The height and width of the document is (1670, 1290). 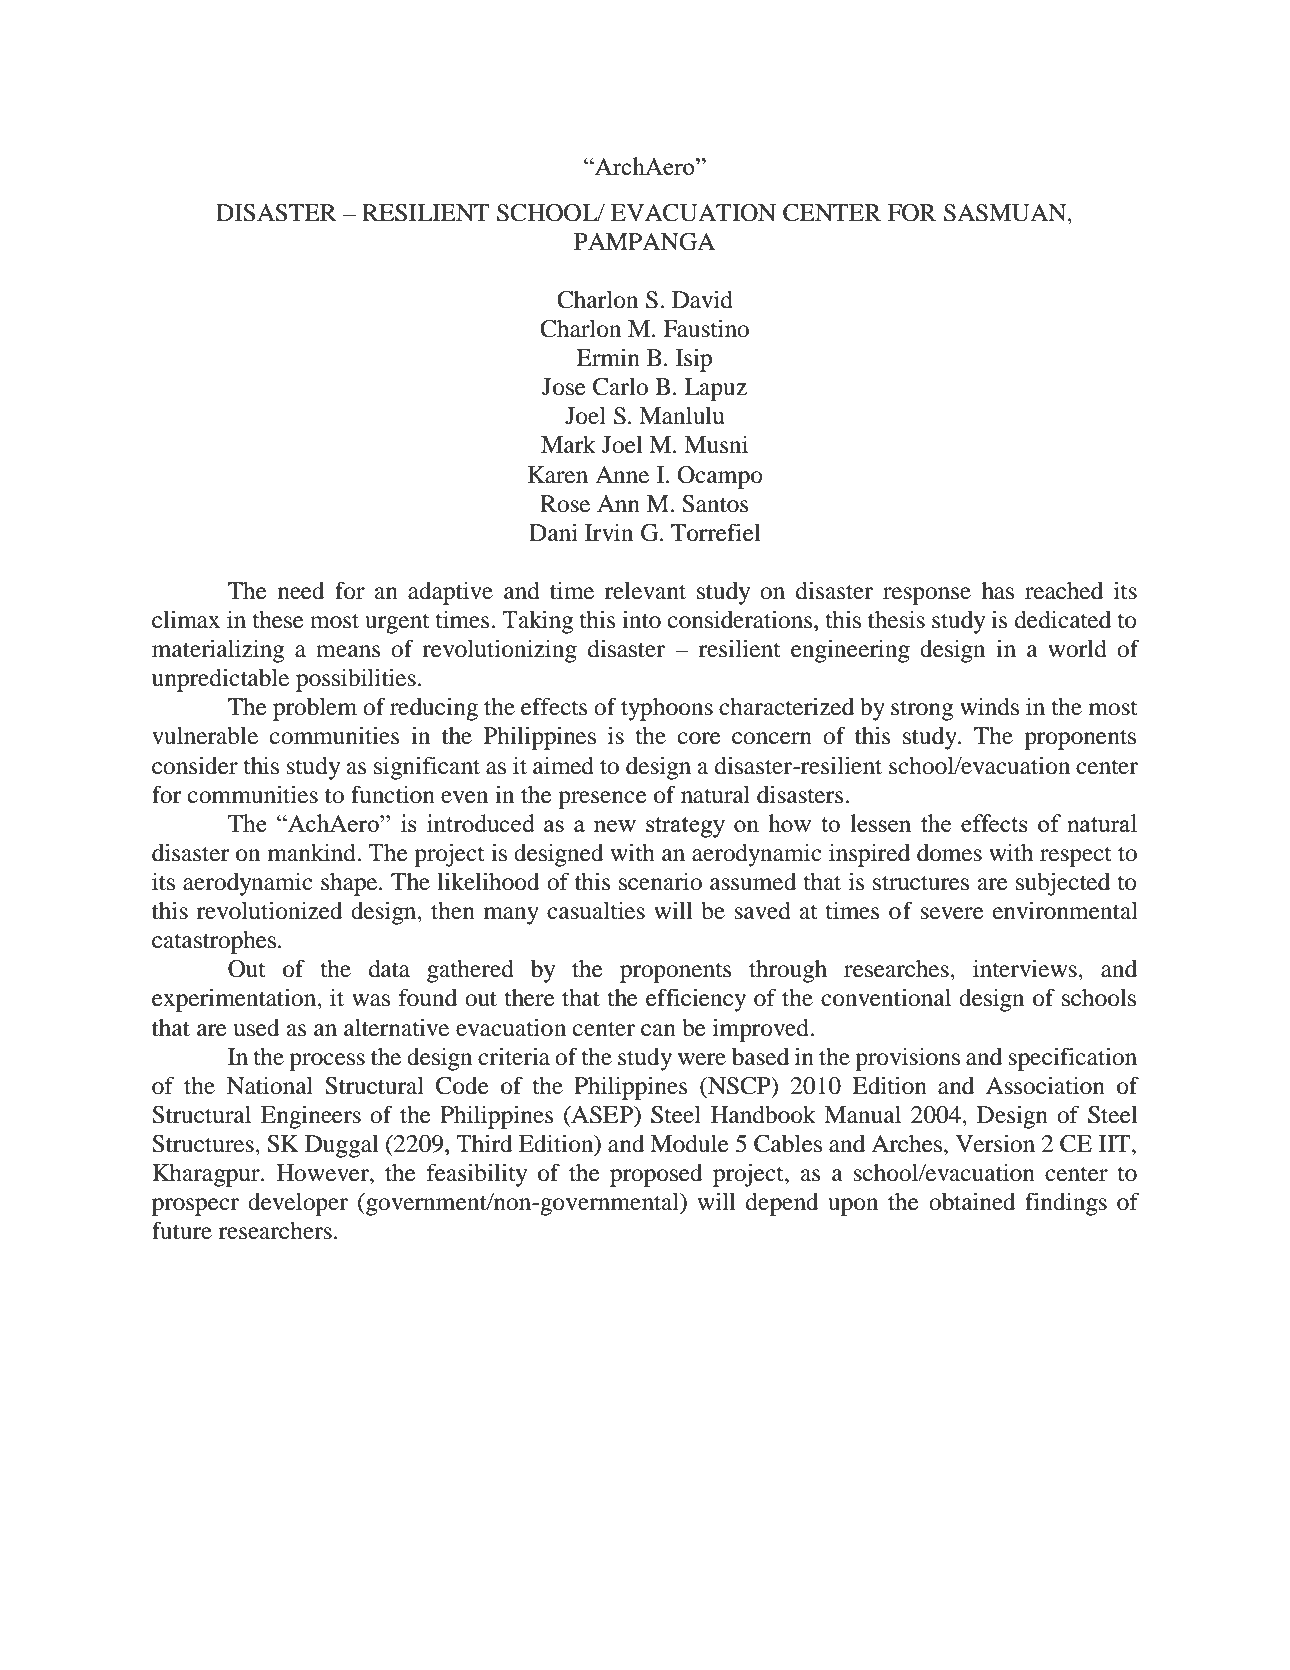 What do you see at coordinates (620, 387) in the document?
I see `Carlo` at bounding box center [620, 387].
